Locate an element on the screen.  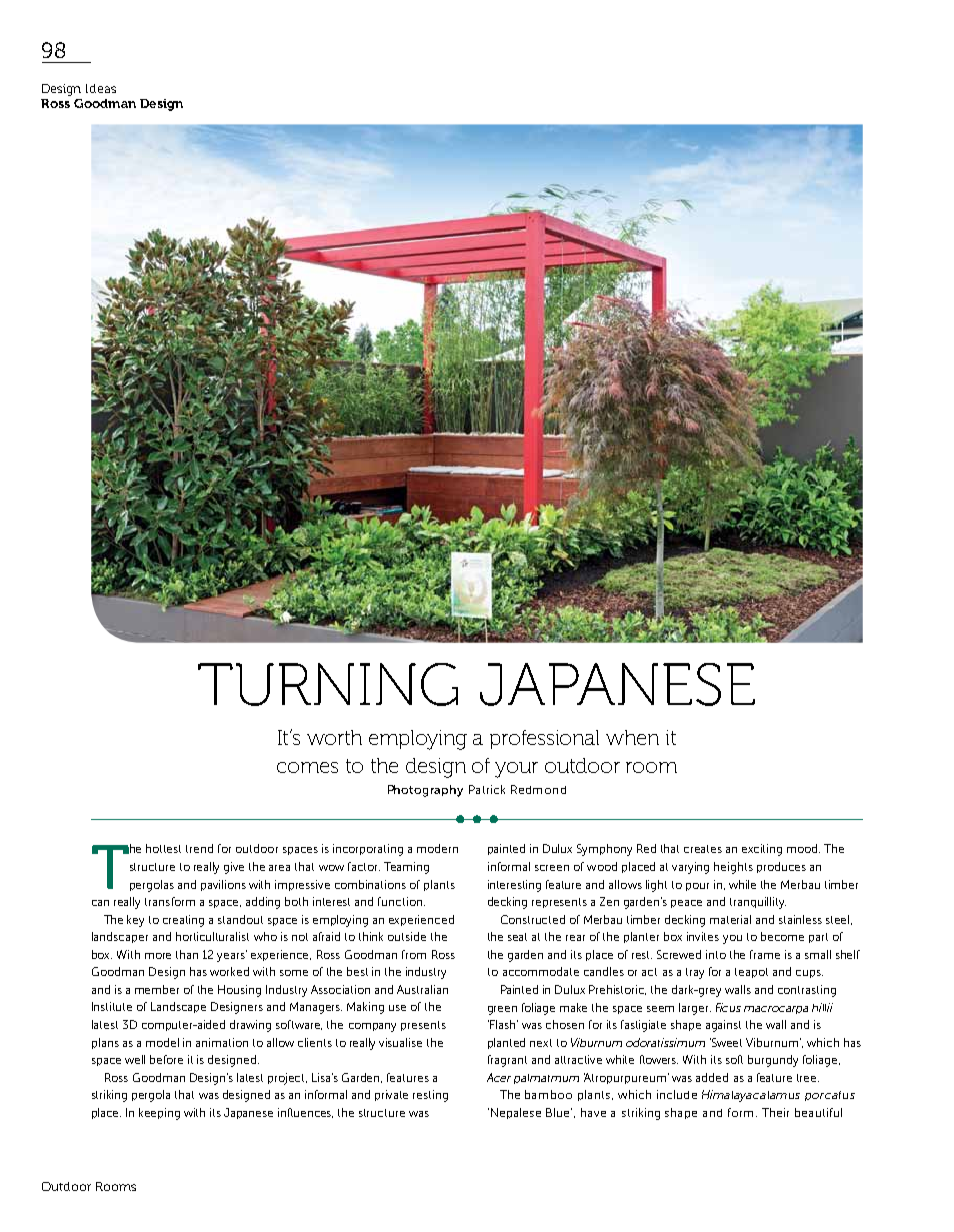
Patrick is located at coordinates (487, 789).
